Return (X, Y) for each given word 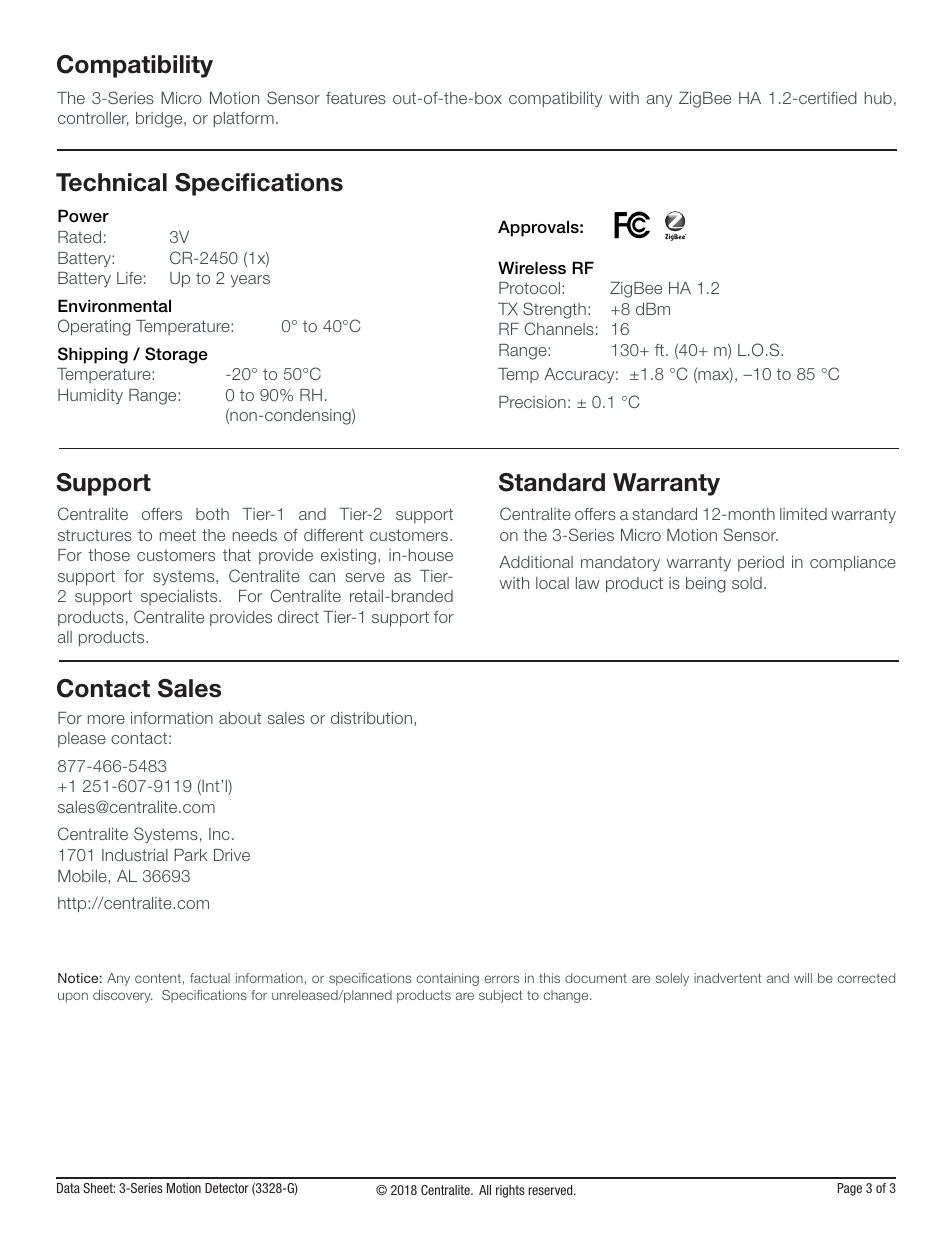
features (356, 98)
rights (510, 1191)
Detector (227, 1188)
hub (878, 98)
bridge (160, 120)
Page (850, 1189)
